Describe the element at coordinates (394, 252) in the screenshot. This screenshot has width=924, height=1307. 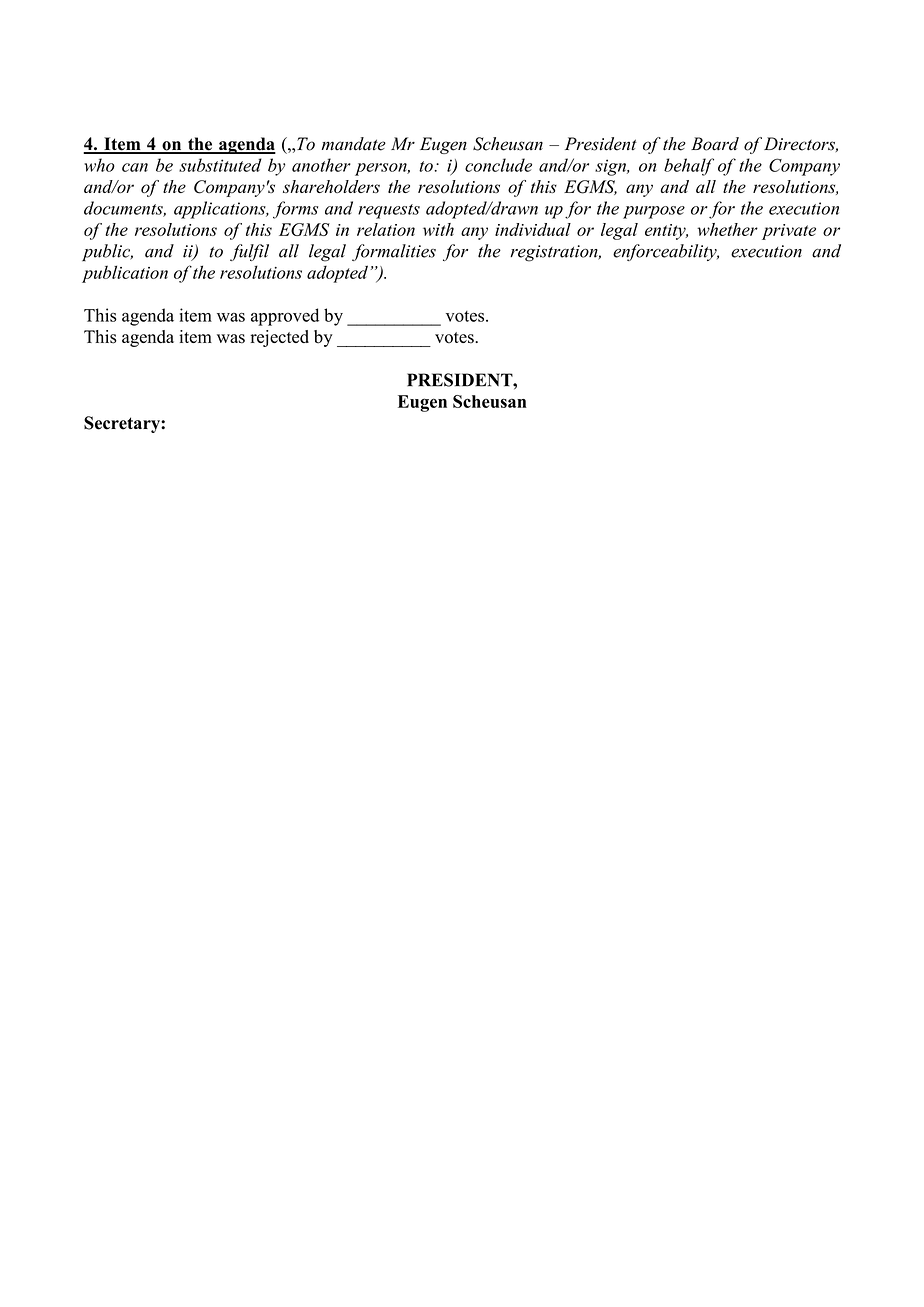
I see `formalities` at that location.
